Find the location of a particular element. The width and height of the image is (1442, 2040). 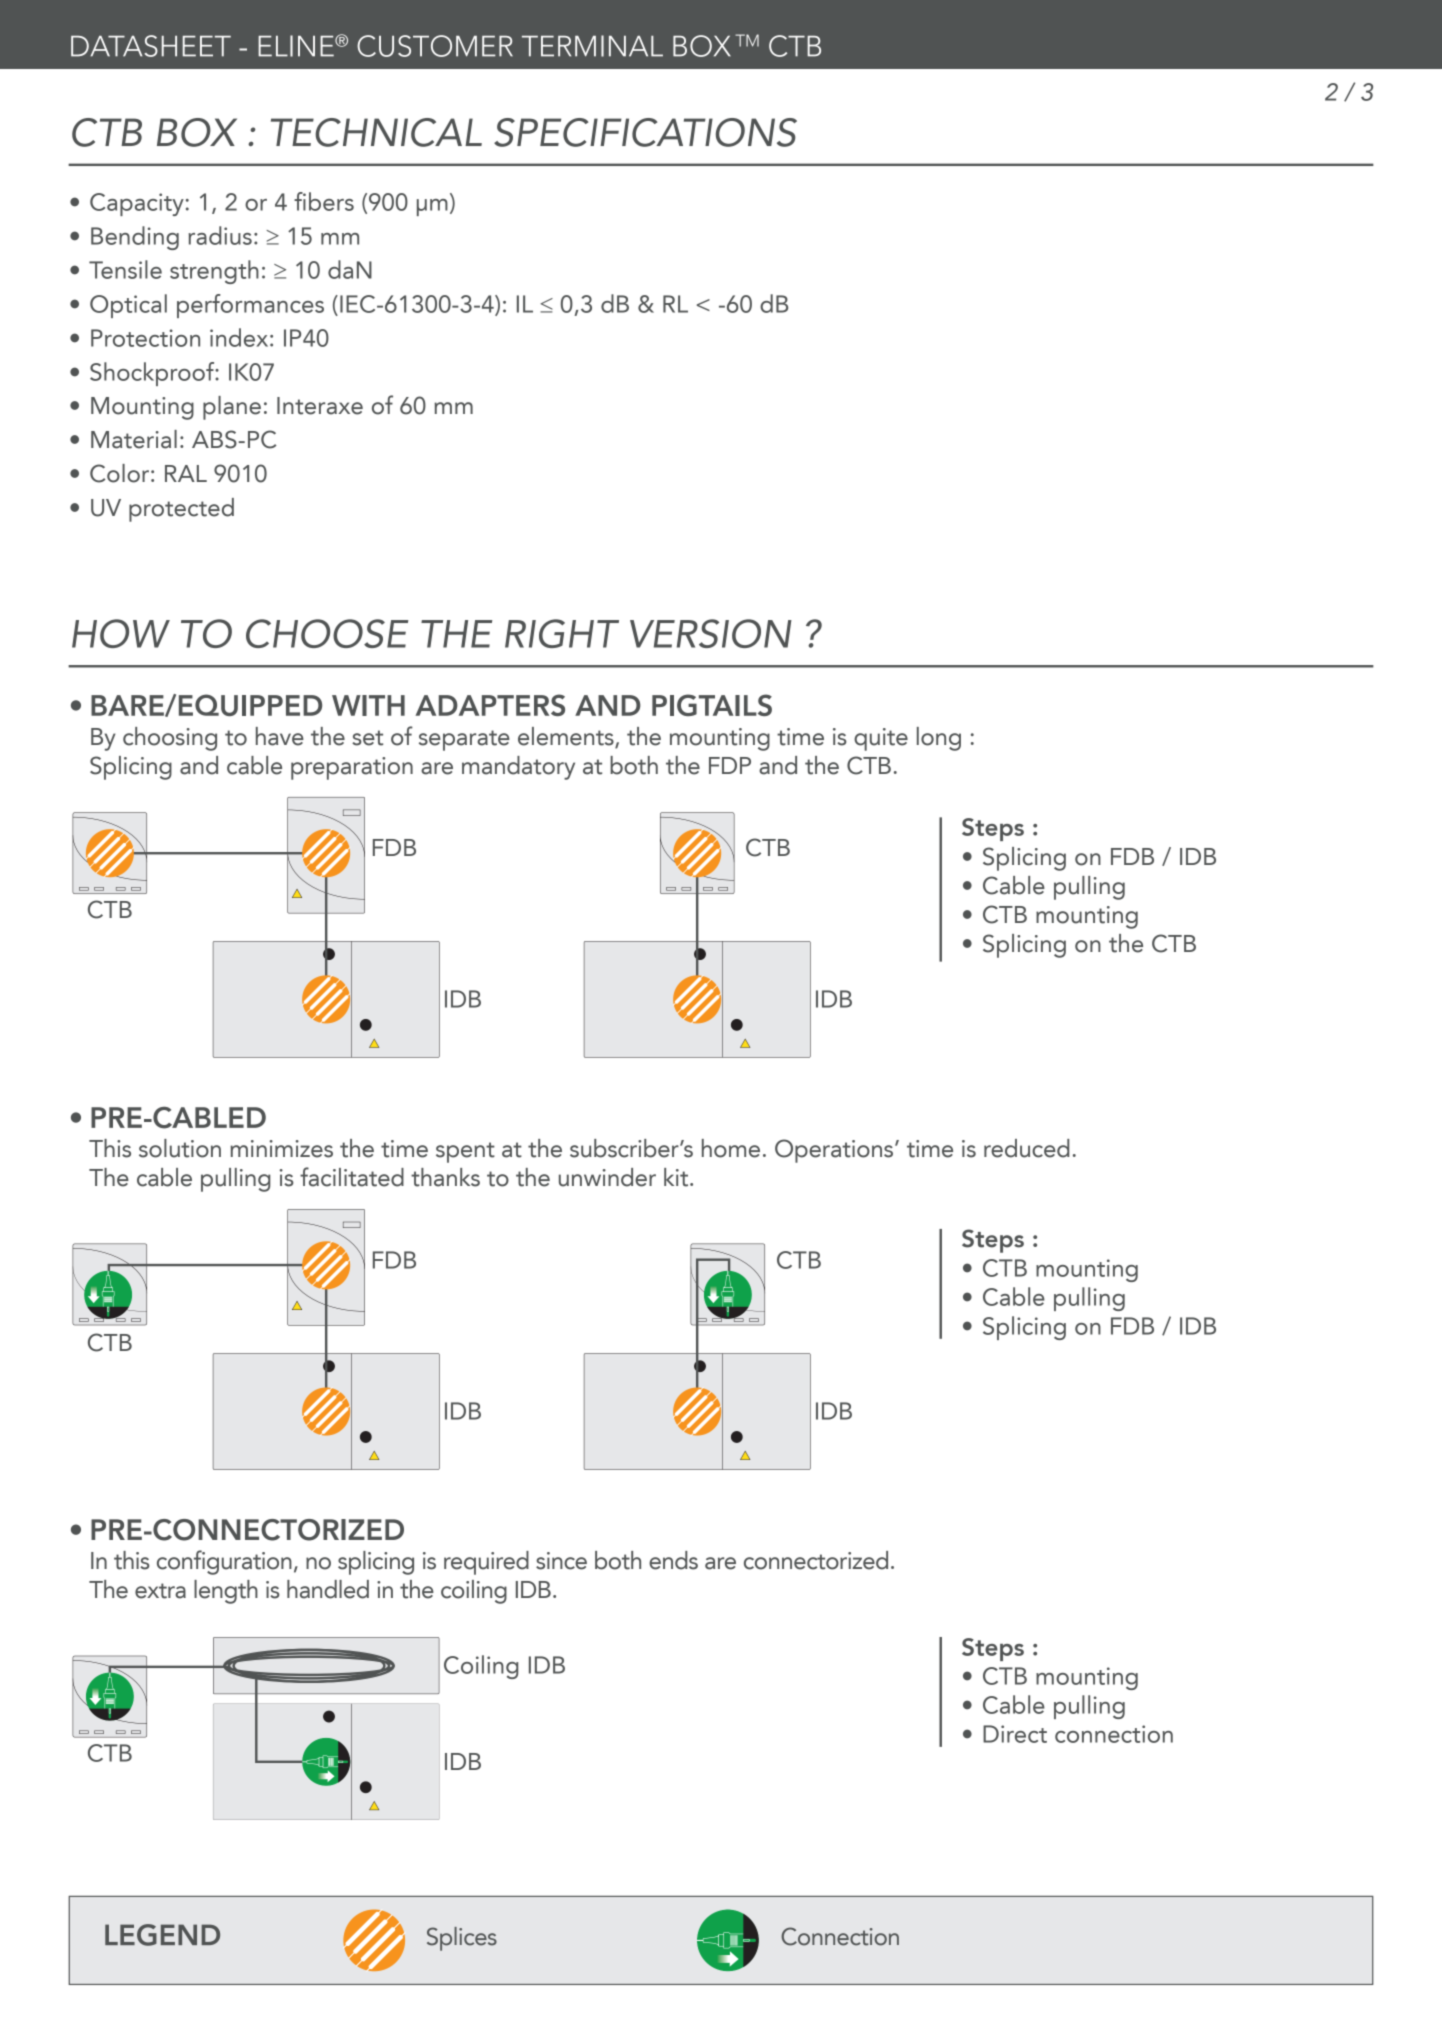

LEGEND is located at coordinates (162, 1935).
